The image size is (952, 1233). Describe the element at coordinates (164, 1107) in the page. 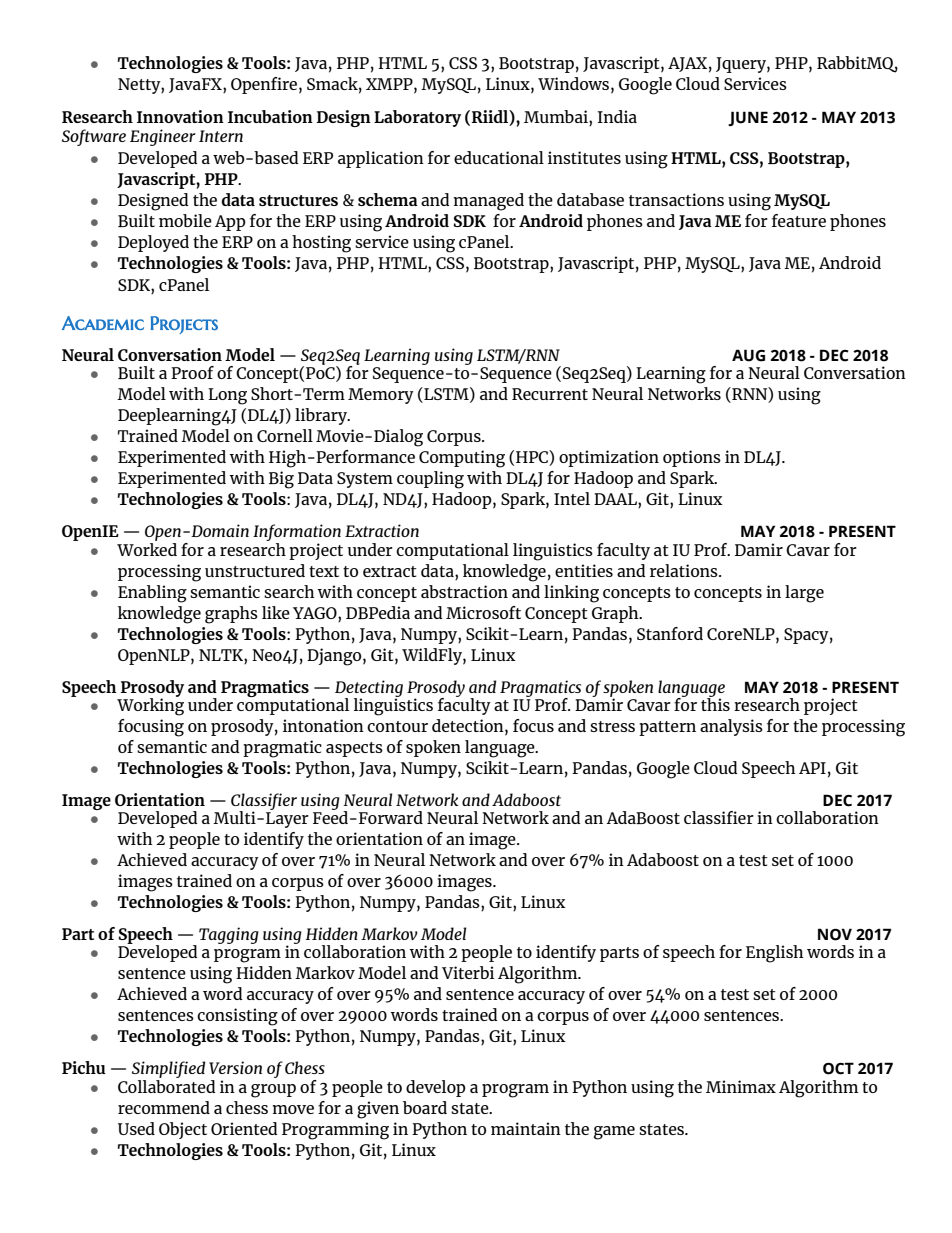

I see `recommend` at that location.
